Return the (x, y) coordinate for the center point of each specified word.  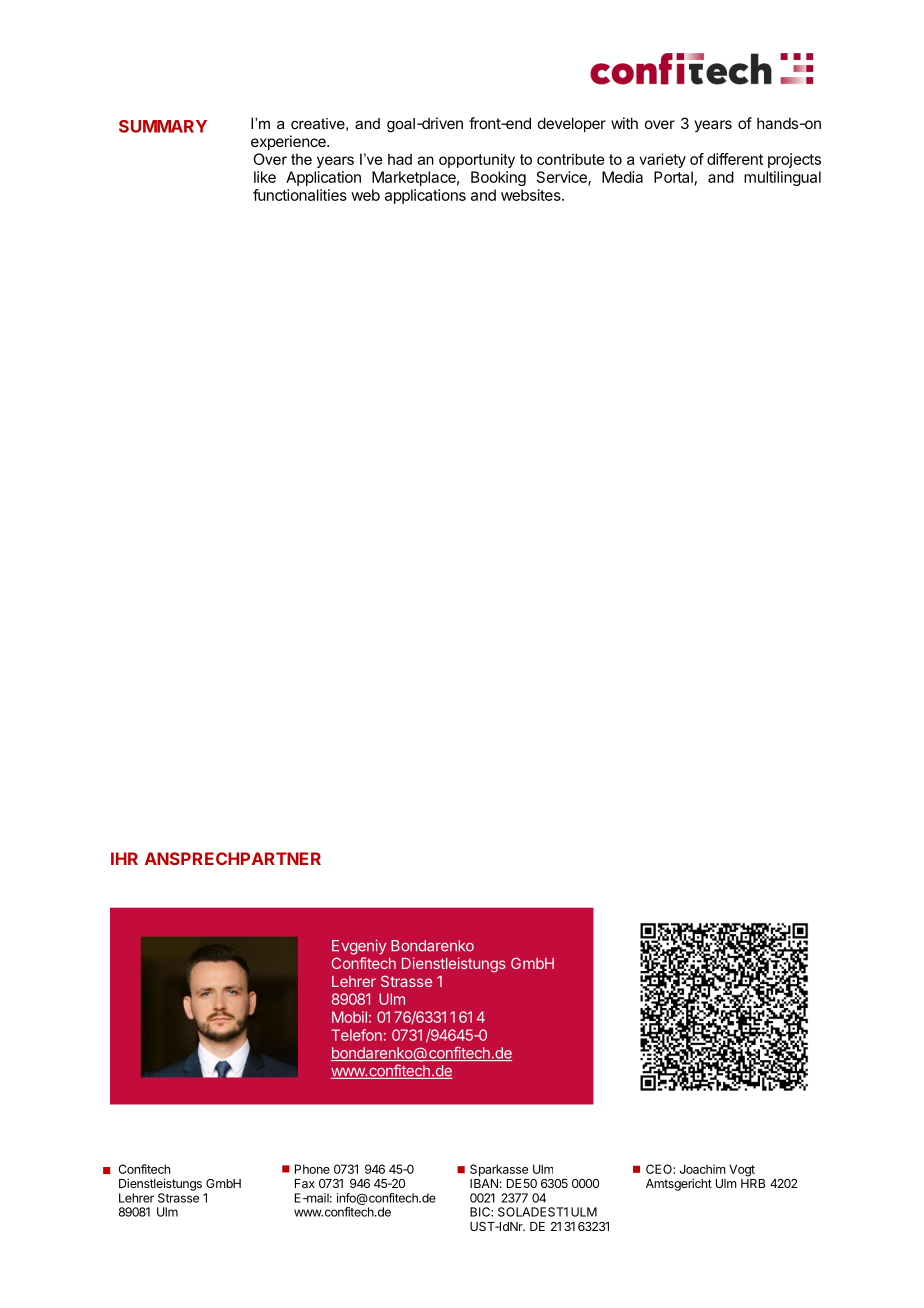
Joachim (703, 1169)
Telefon (356, 1035)
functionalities (300, 195)
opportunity (477, 160)
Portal (673, 177)
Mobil (349, 1017)
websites (532, 195)
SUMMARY (163, 126)
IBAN (484, 1183)
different (735, 159)
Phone (312, 1169)
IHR (124, 858)
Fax (305, 1183)
